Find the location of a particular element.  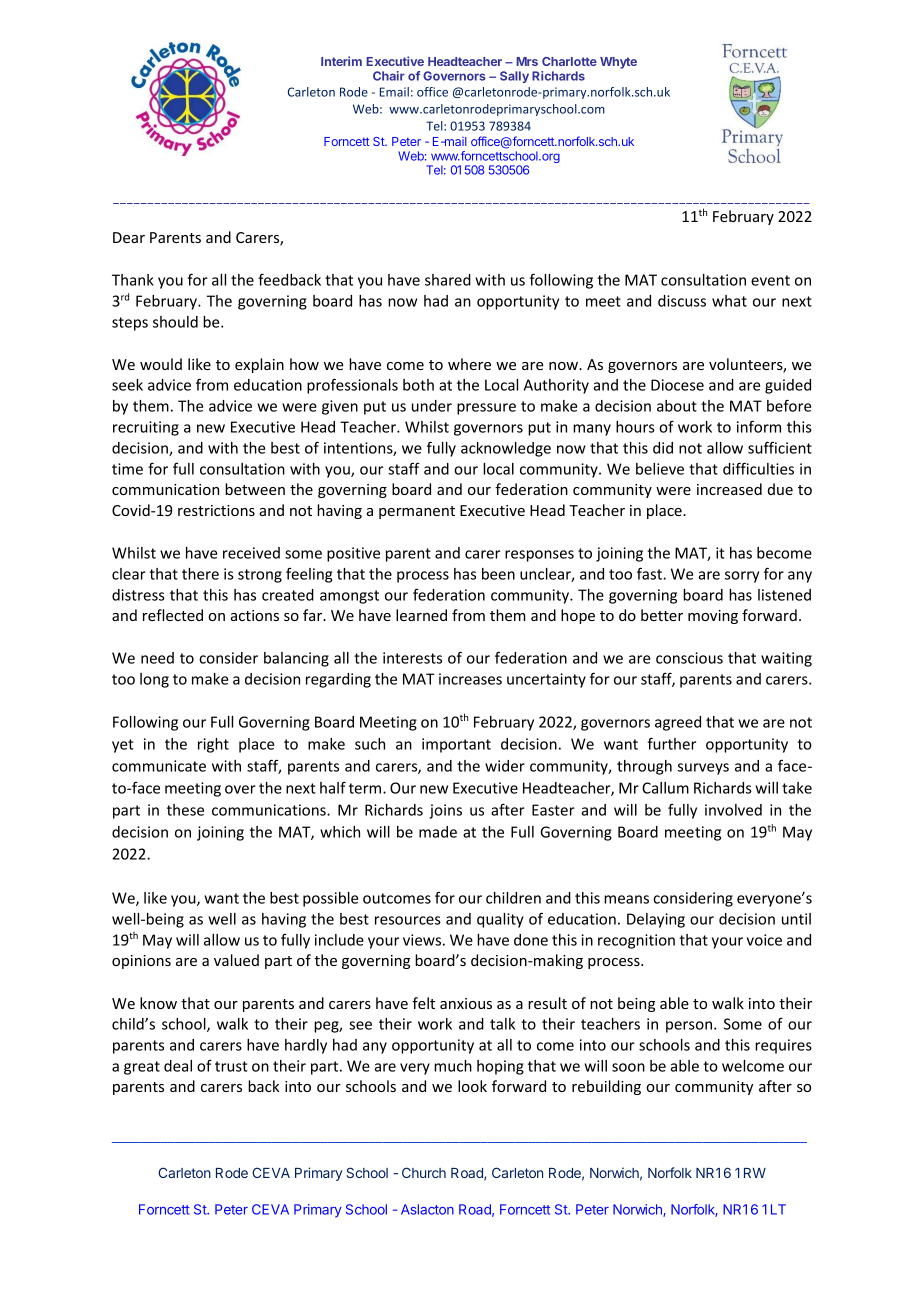

Whyte is located at coordinates (618, 63).
